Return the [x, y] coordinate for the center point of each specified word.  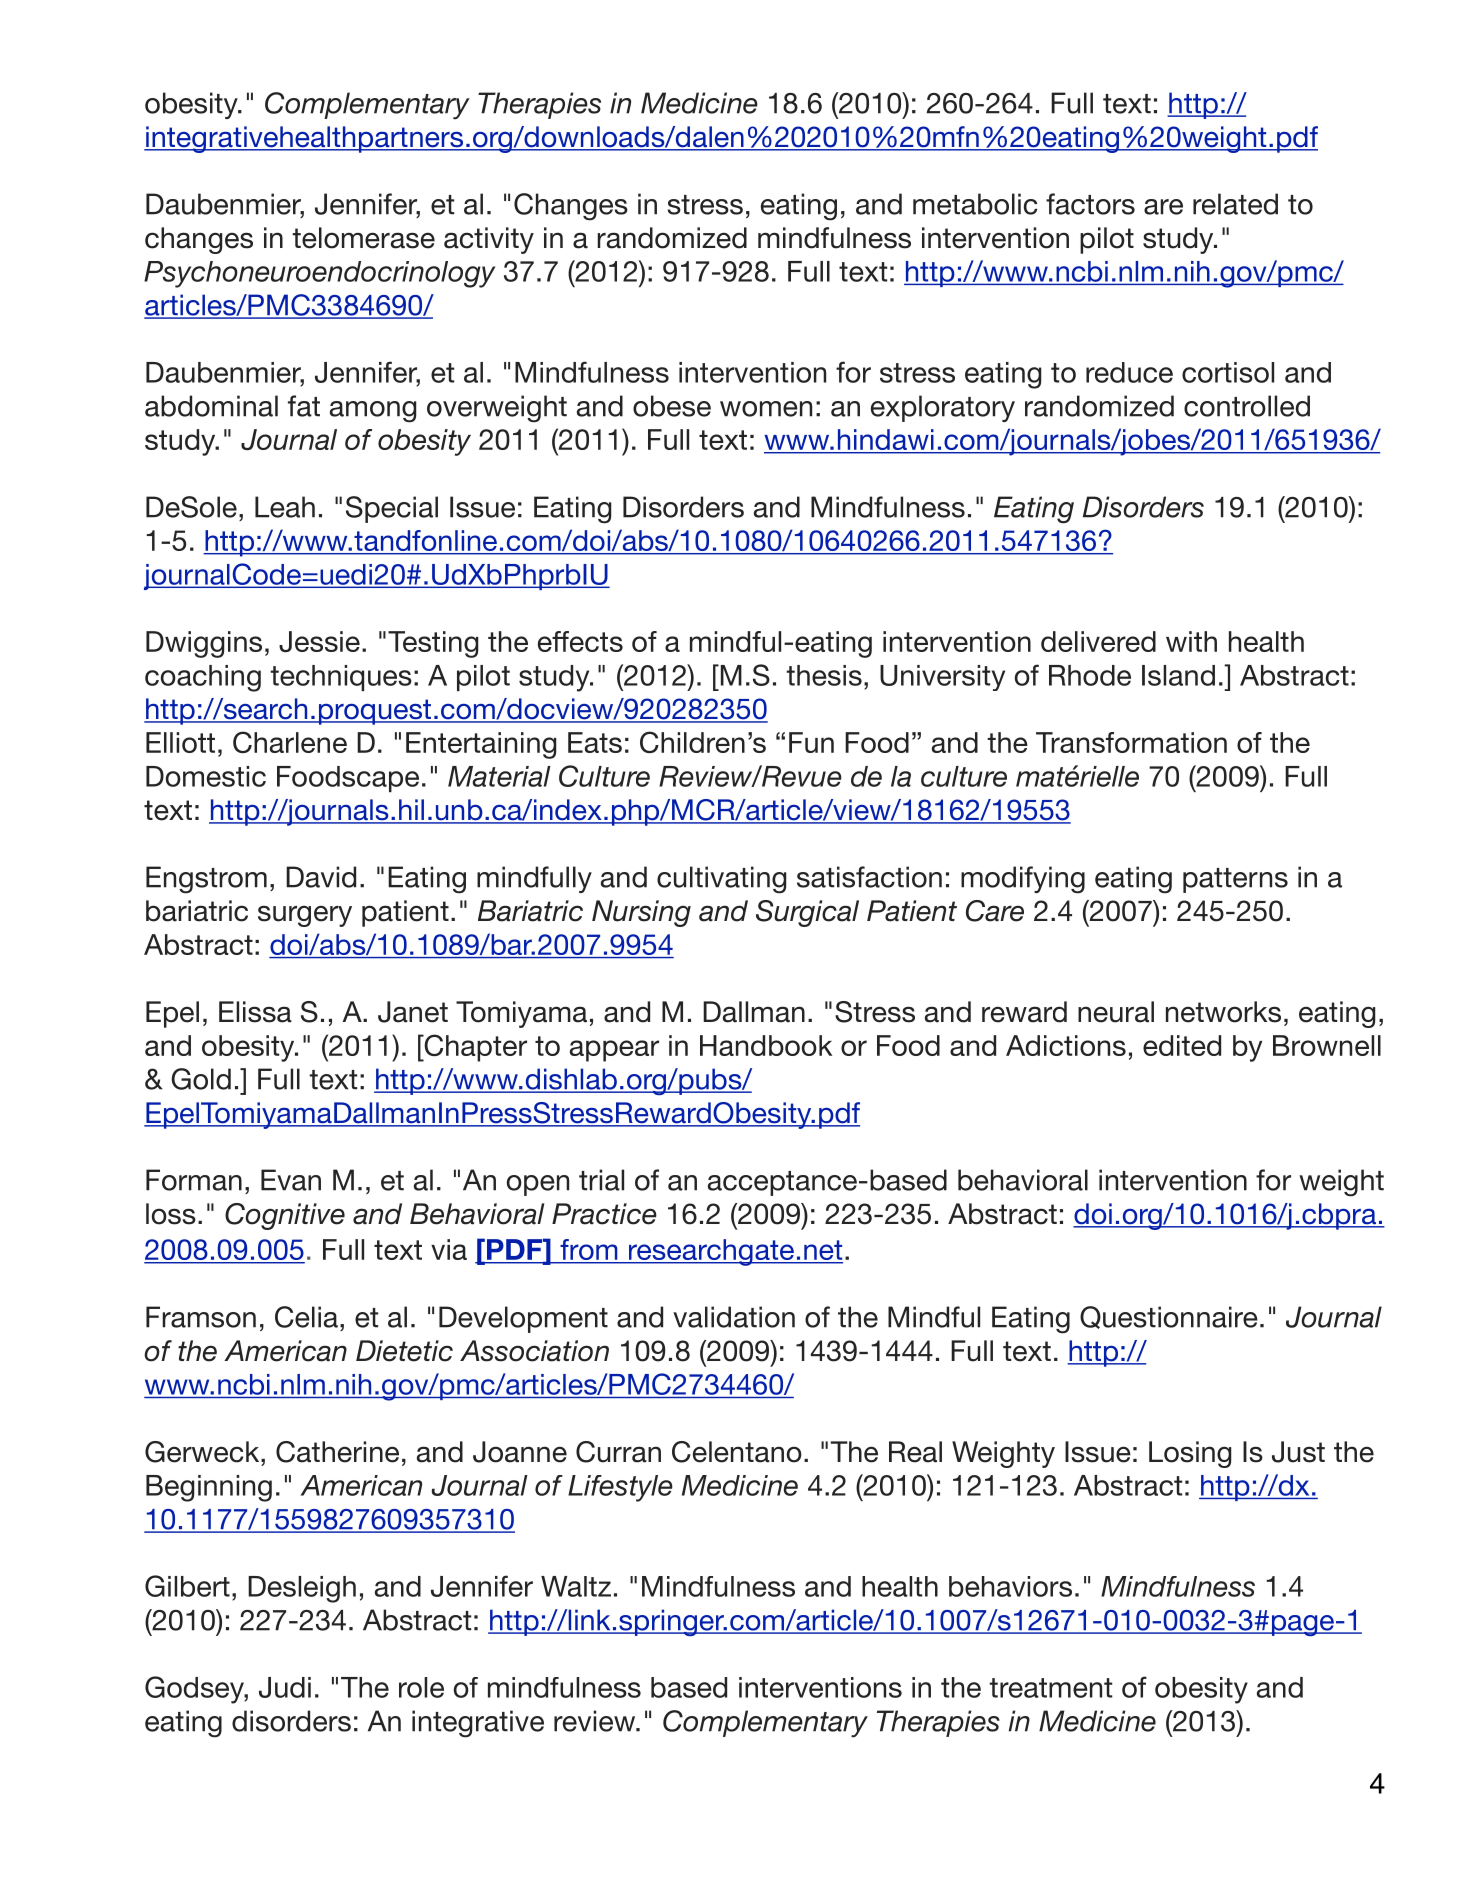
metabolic [975, 204]
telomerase [363, 238]
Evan [291, 1180]
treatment [1050, 1688]
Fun [811, 742]
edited [1182, 1045]
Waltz [576, 1586]
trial [601, 1180]
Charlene [290, 742]
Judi [285, 1687]
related [1235, 204]
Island [1178, 675]
